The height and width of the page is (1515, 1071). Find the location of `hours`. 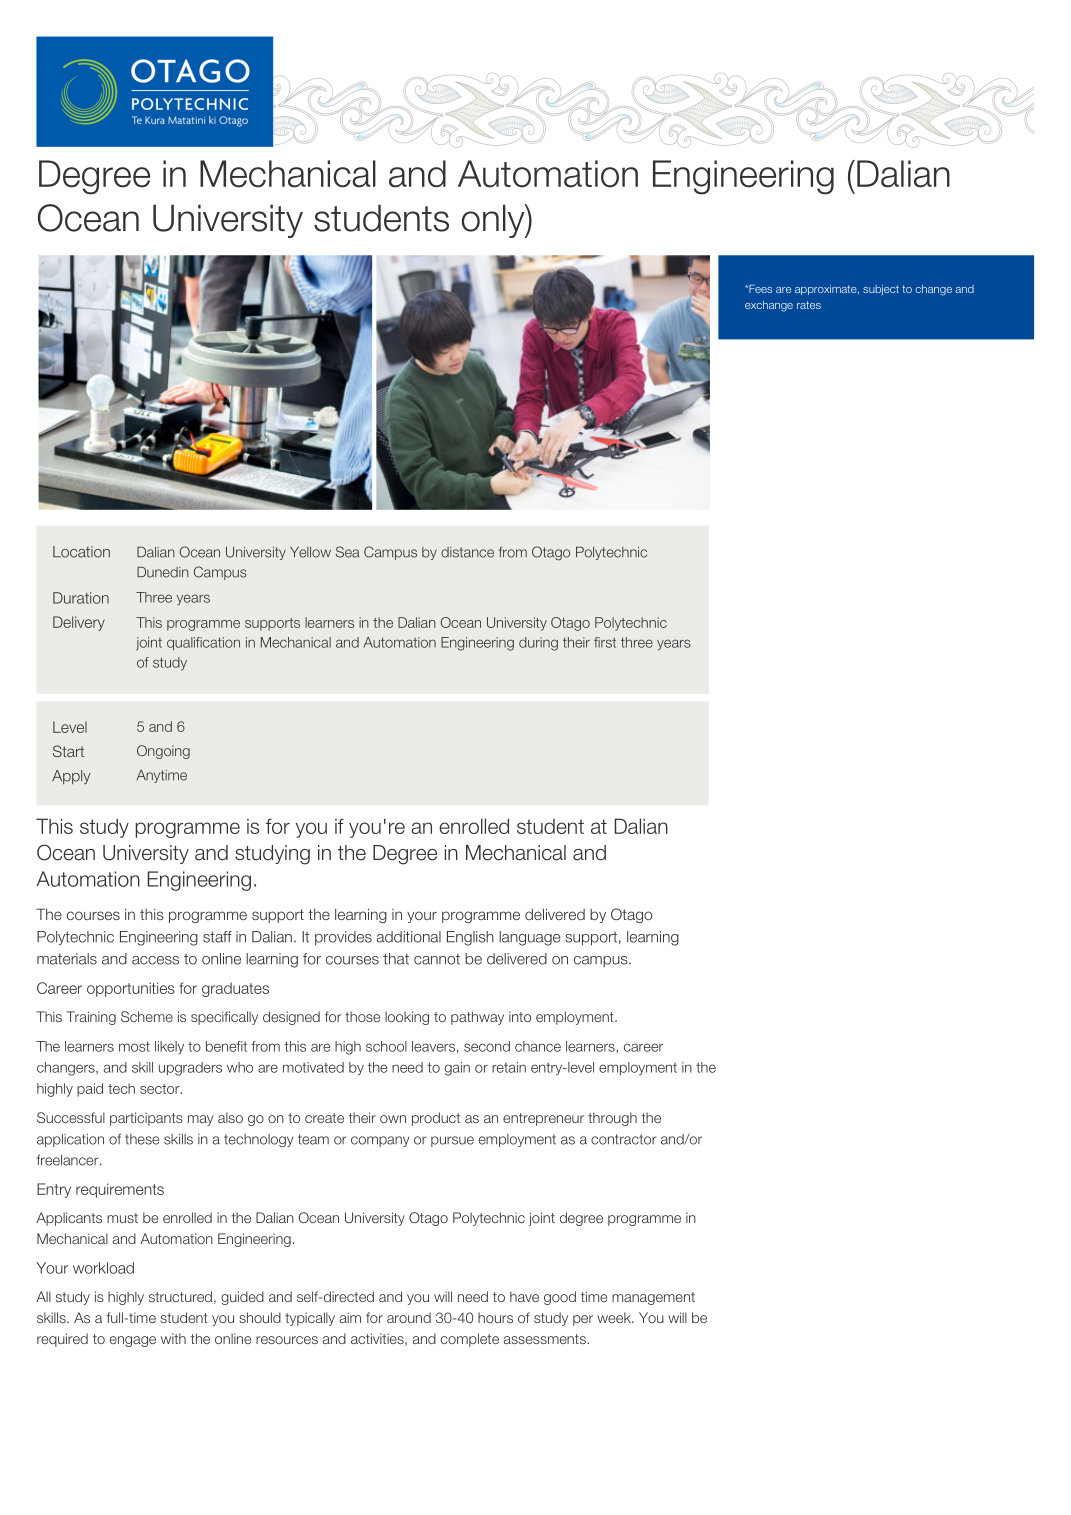

hours is located at coordinates (495, 1317).
